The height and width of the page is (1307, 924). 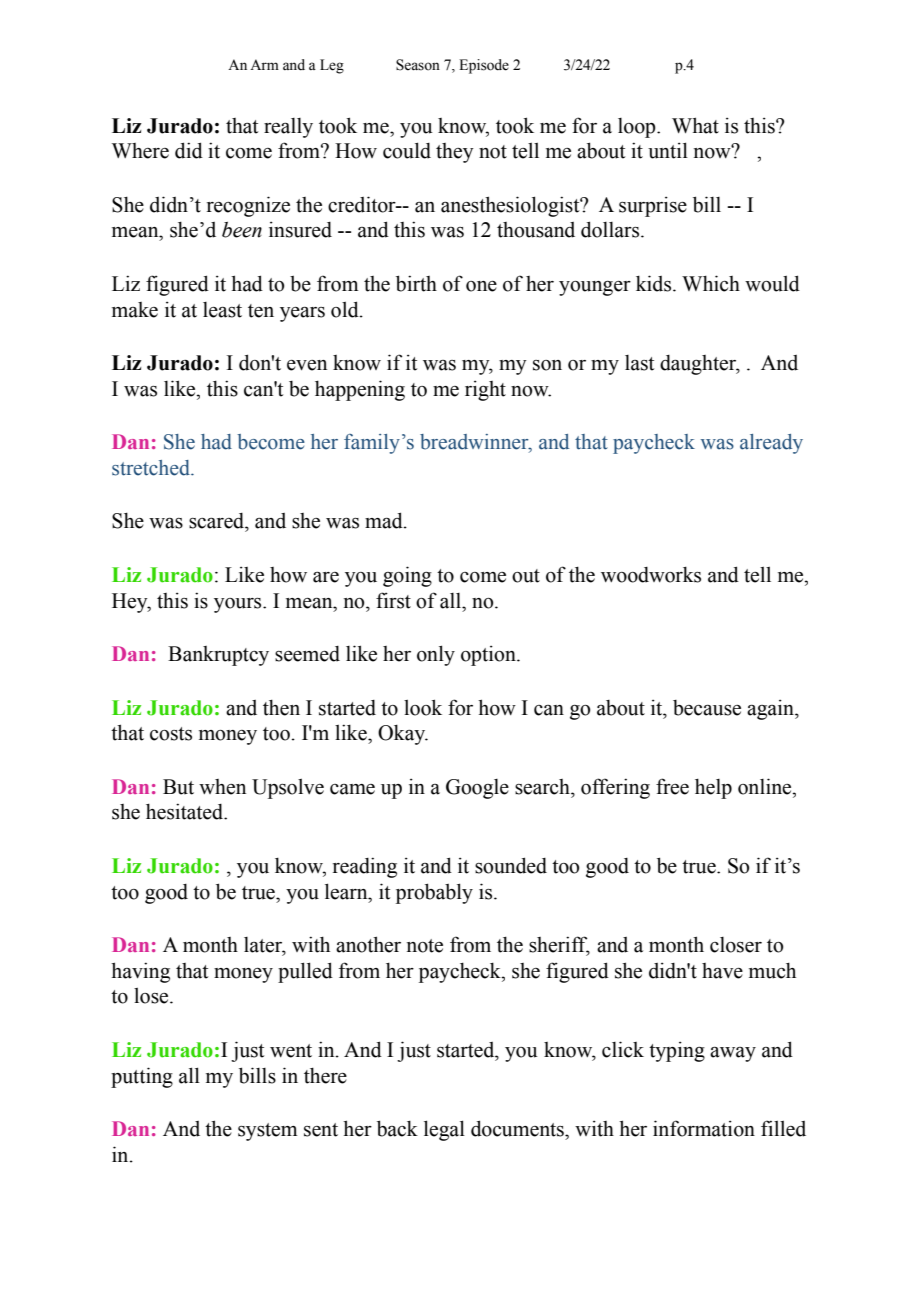 I want to click on system, so click(x=267, y=1132).
